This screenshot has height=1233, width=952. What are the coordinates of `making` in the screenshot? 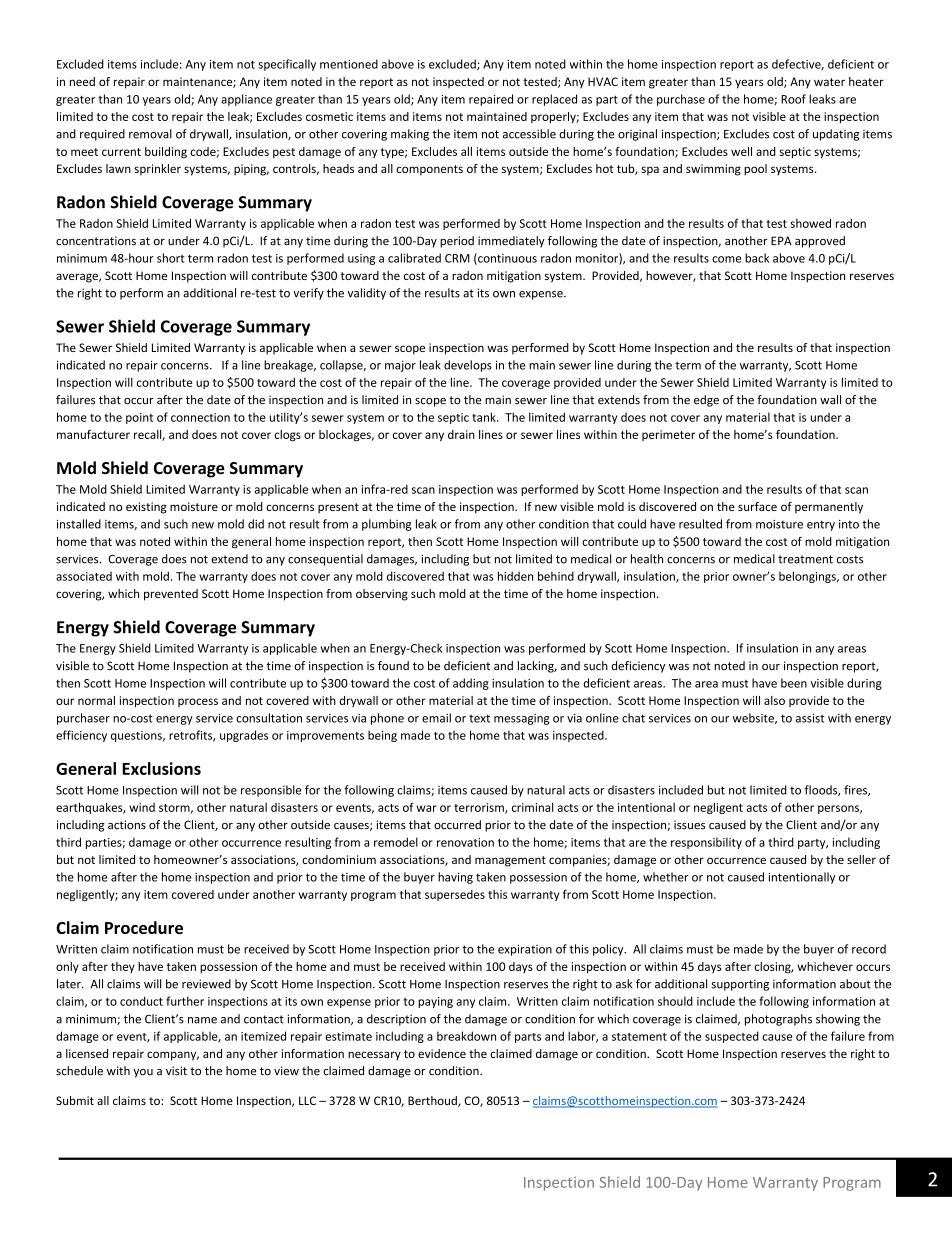 It's located at (410, 135).
